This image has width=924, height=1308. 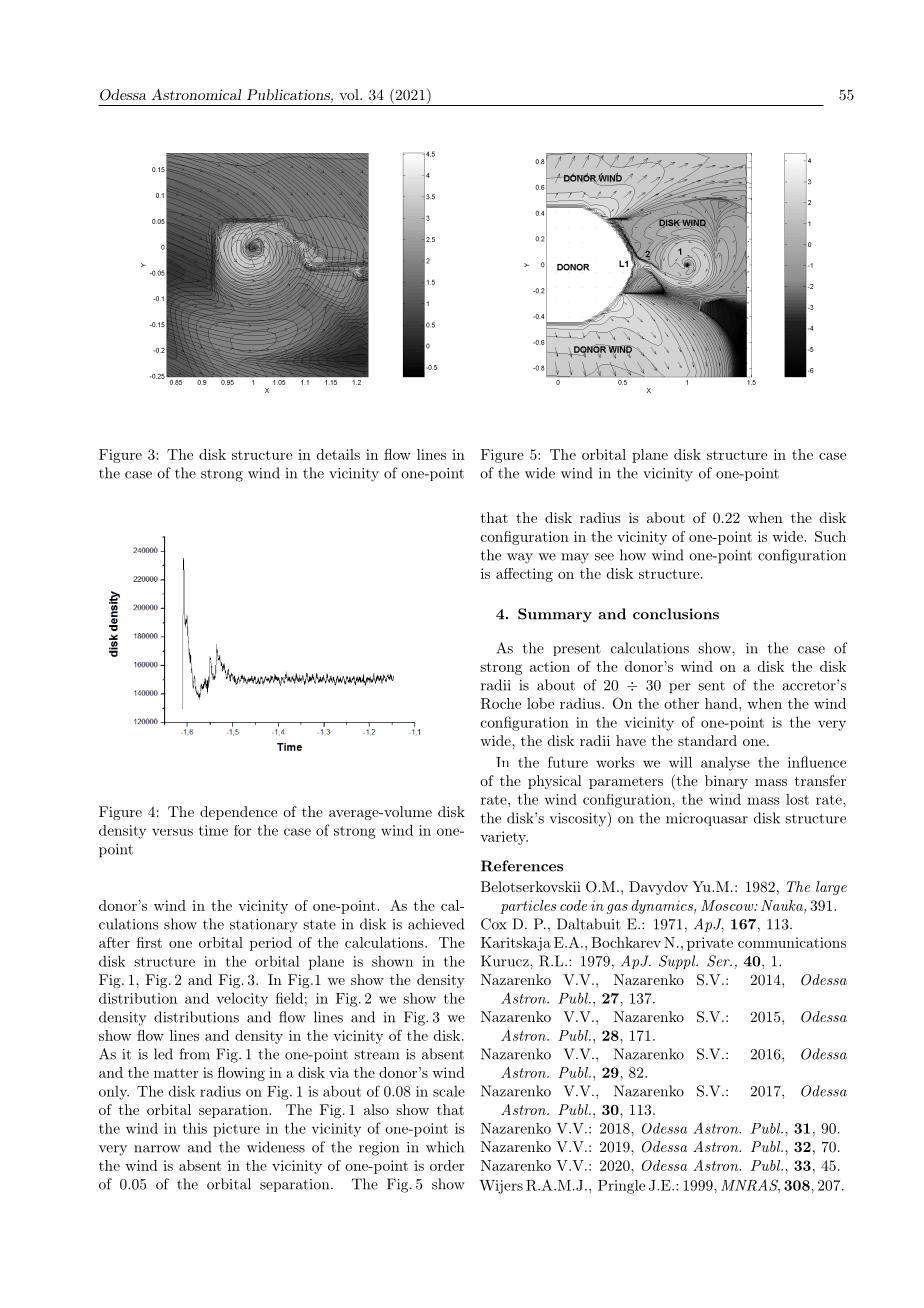 What do you see at coordinates (520, 558) in the image?
I see `way` at bounding box center [520, 558].
